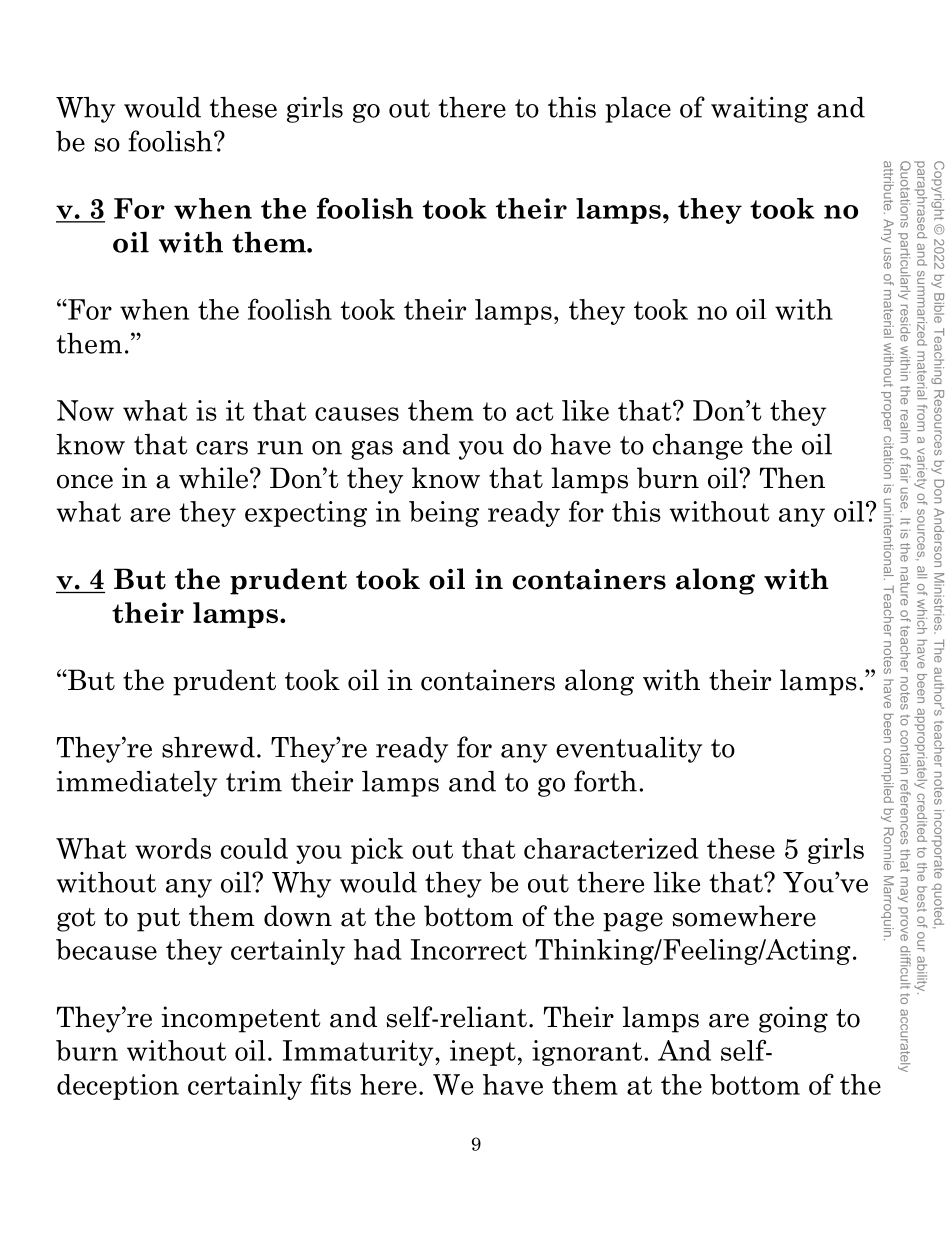 This image has width=952, height=1233. Describe the element at coordinates (759, 110) in the image. I see `waiting` at that location.
